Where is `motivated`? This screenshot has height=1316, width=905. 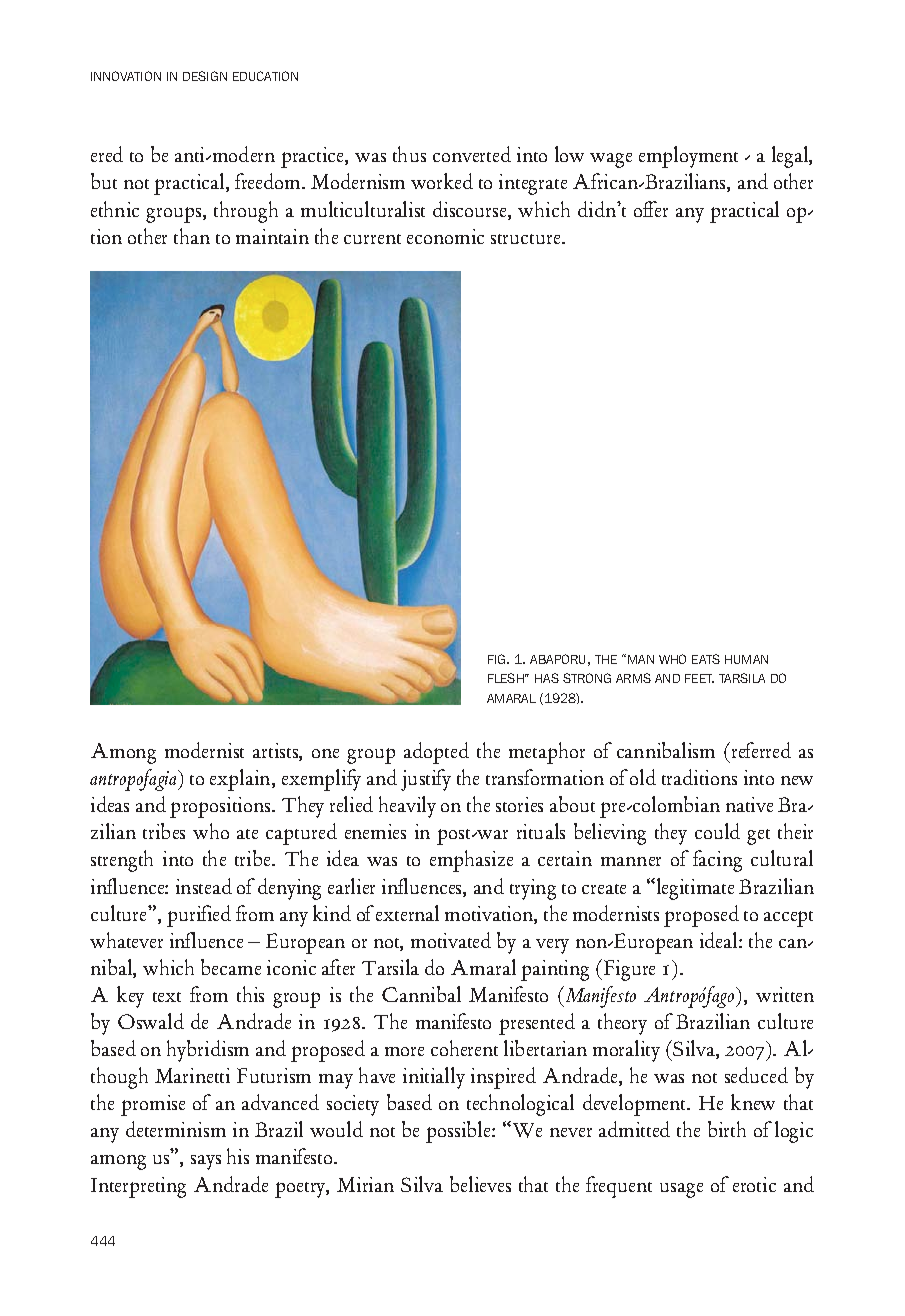 motivated is located at coordinates (451, 940).
